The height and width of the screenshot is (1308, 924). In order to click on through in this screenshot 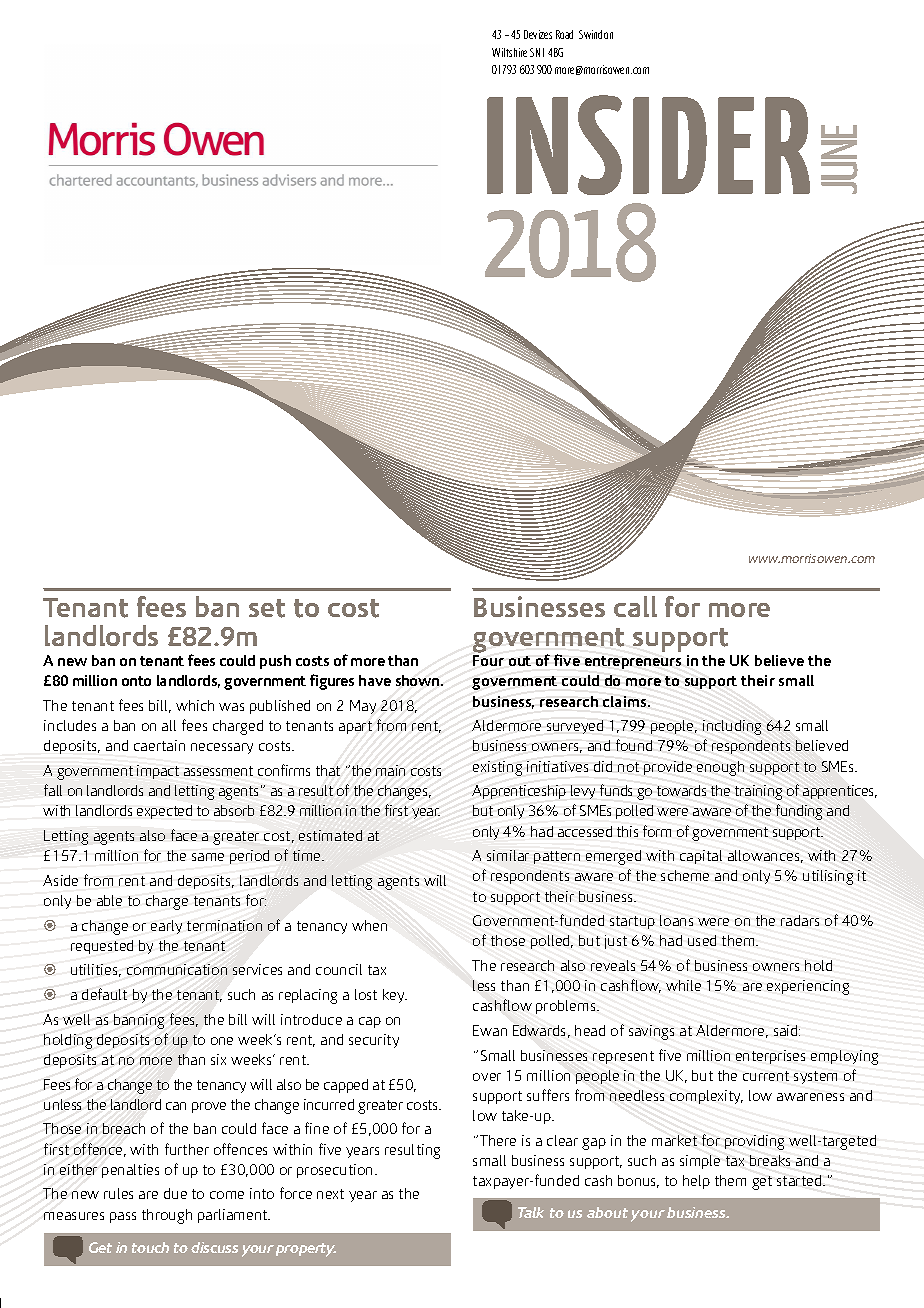, I will do `click(167, 1216)`.
